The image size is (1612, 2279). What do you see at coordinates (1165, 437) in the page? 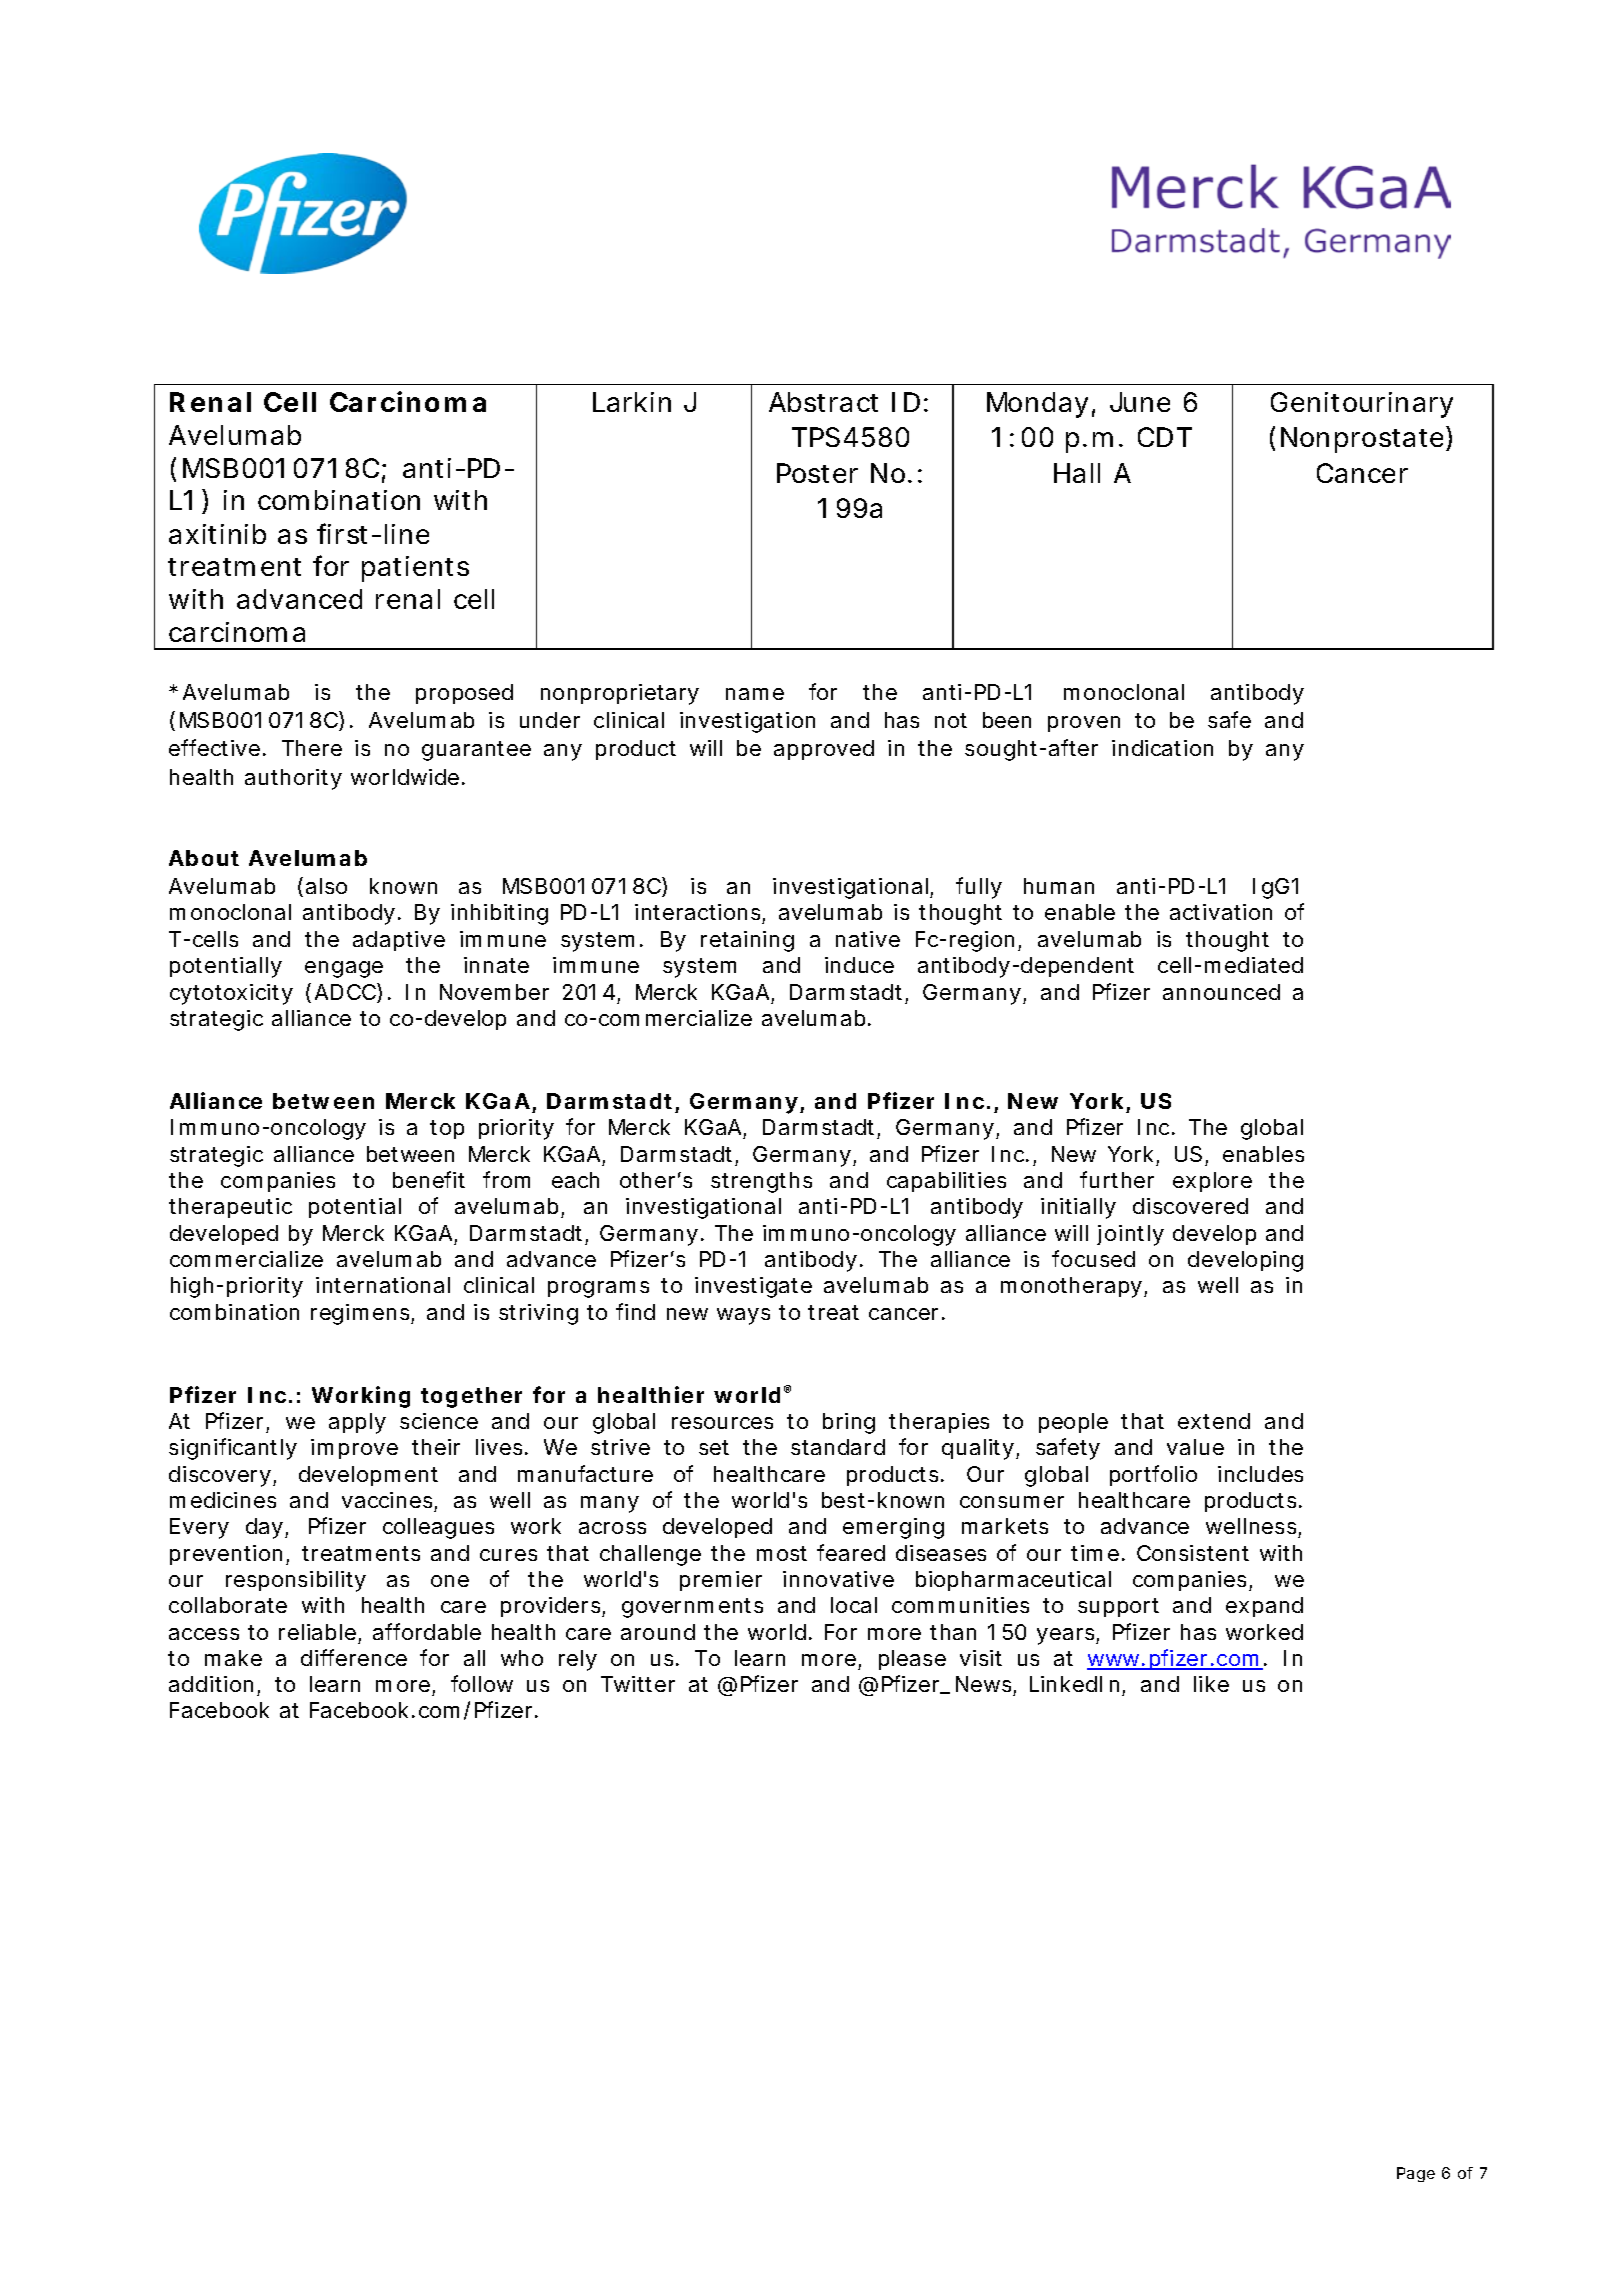
I see `CDT` at bounding box center [1165, 437].
